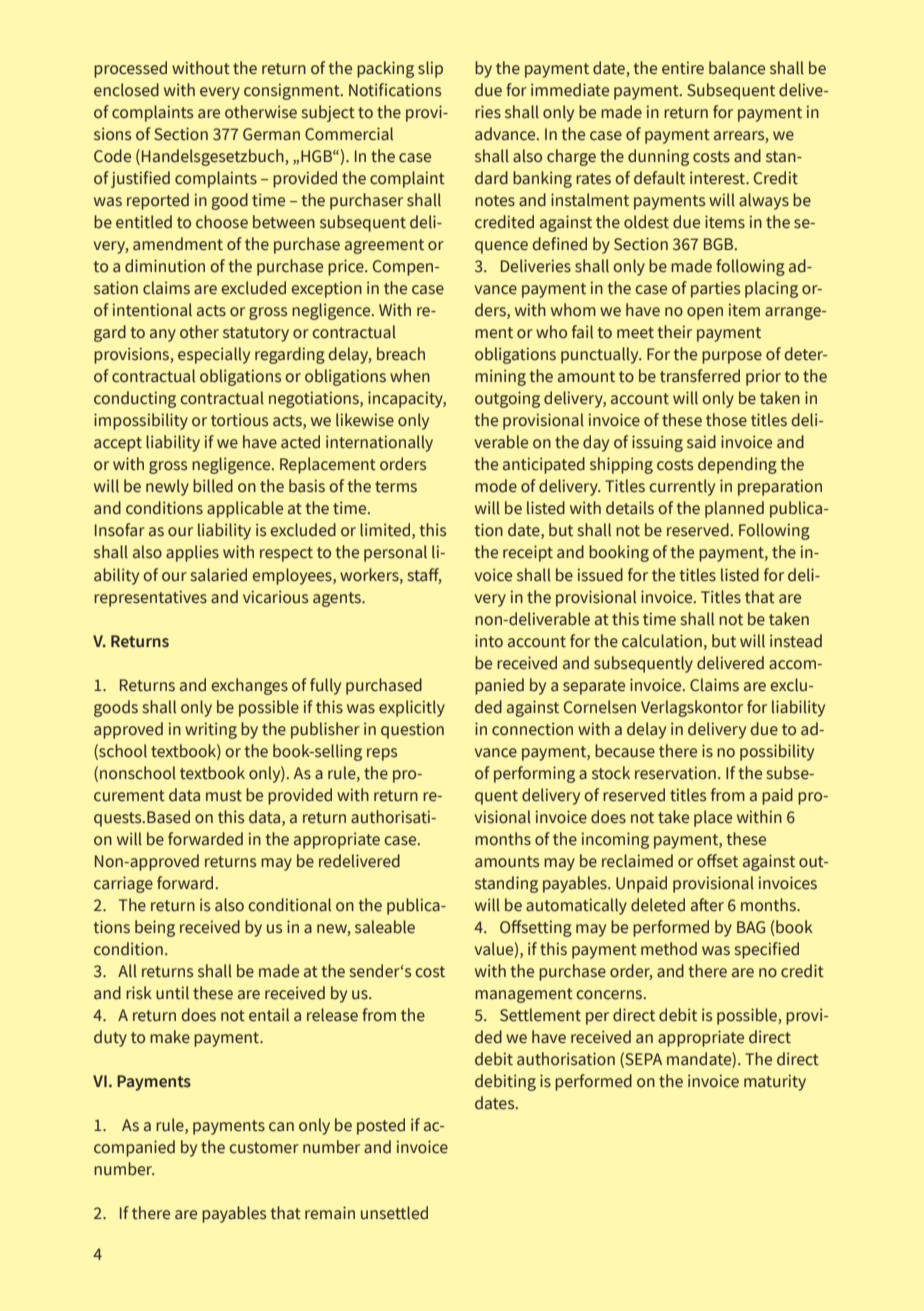 The height and width of the page is (1311, 924). Describe the element at coordinates (737, 68) in the page. I see `balance` at that location.
